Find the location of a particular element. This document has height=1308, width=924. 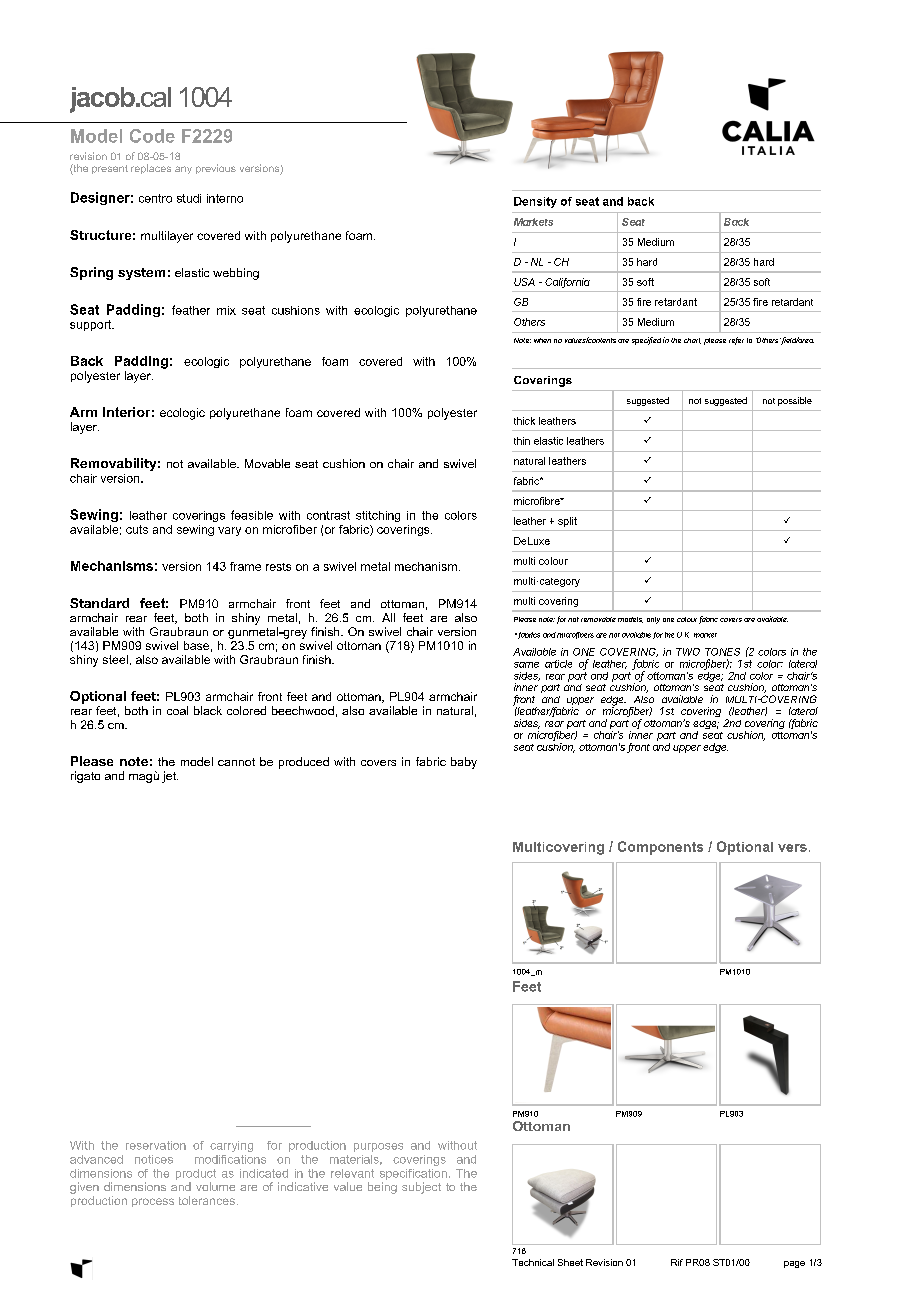

subject is located at coordinates (421, 1188).
